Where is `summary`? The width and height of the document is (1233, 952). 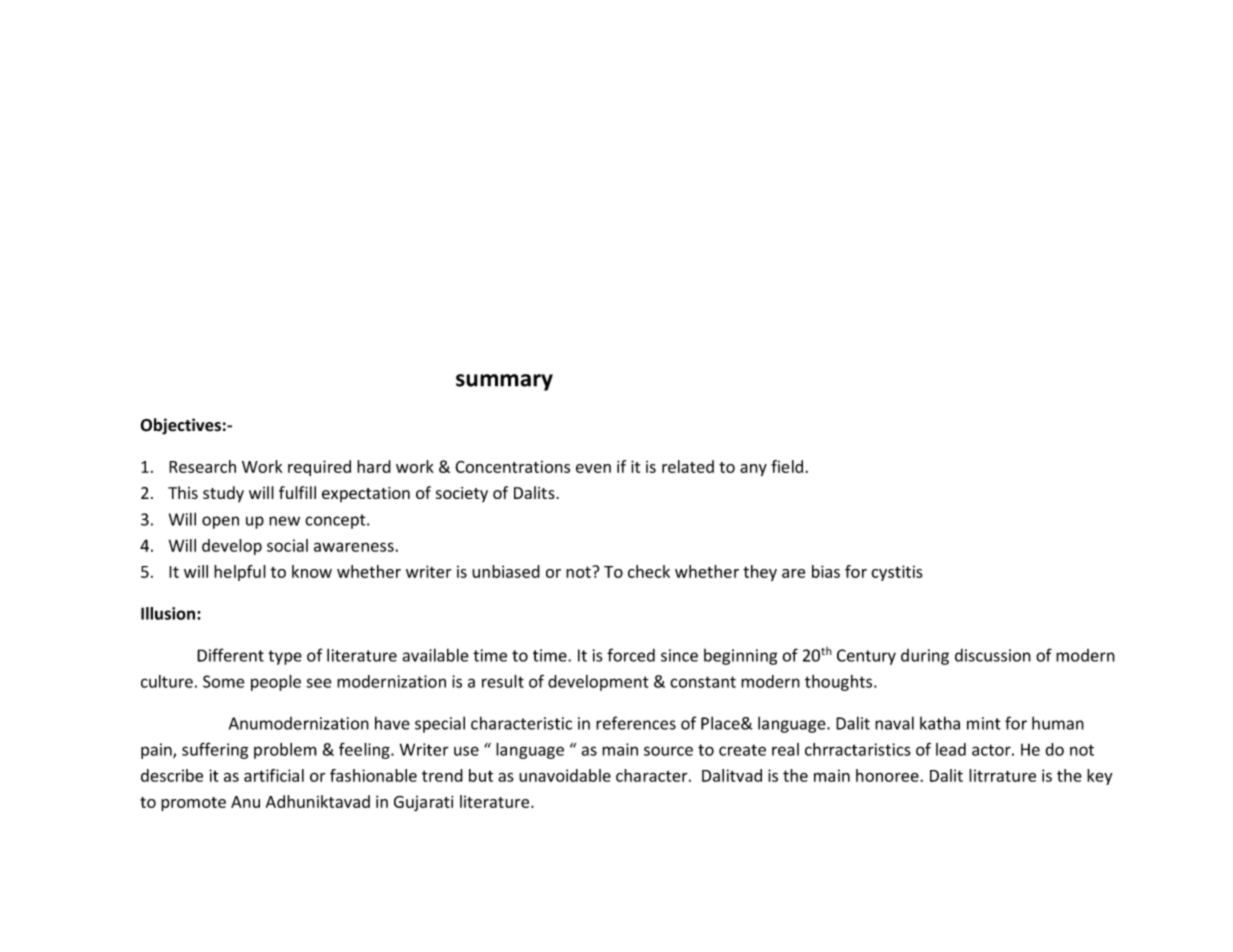
summary is located at coordinates (504, 382).
